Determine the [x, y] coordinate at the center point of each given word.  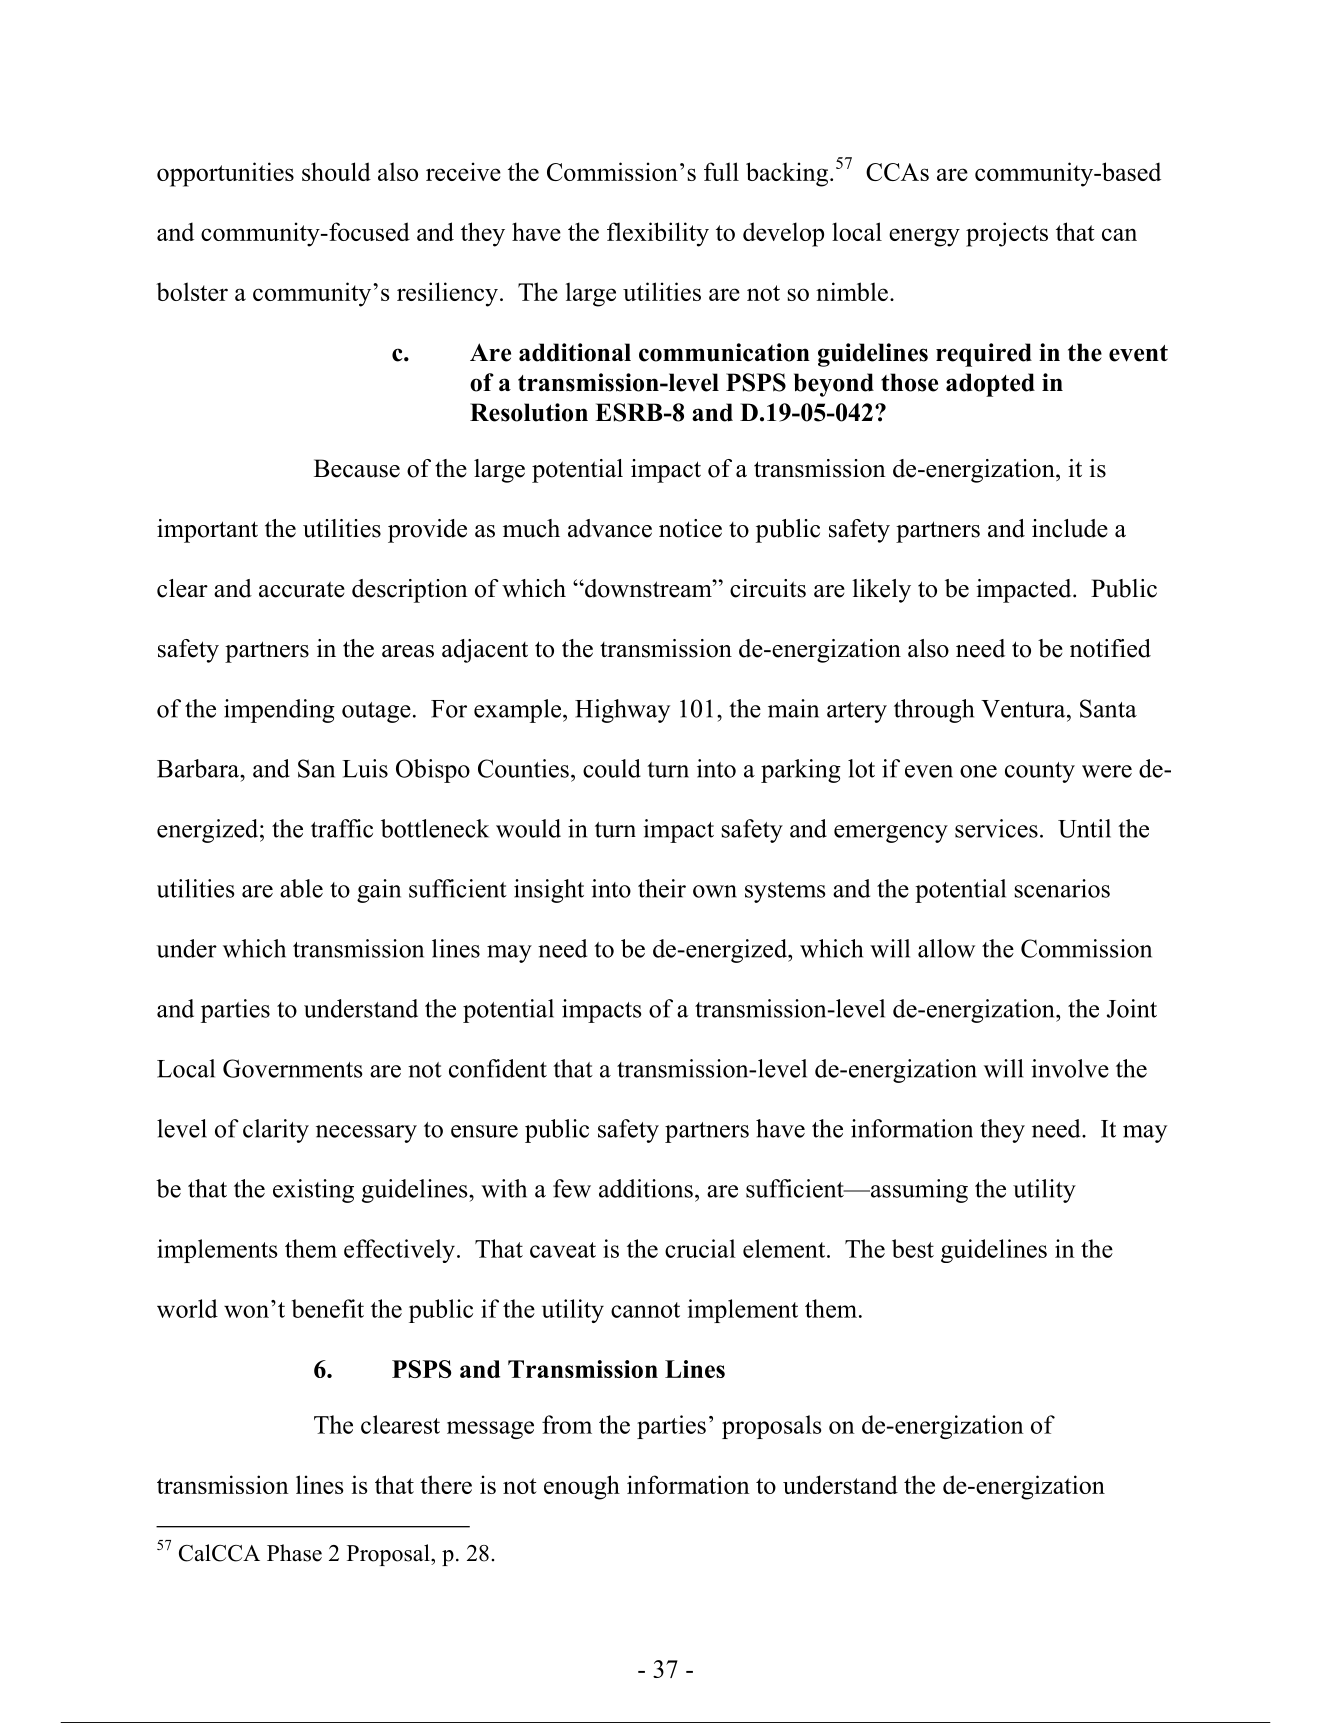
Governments [292, 1068]
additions [646, 1188]
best [913, 1248]
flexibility [658, 234]
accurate [302, 589]
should [336, 171]
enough [582, 1487]
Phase [294, 1553]
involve [1070, 1068]
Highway [622, 711]
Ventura [1024, 709]
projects [1007, 234]
